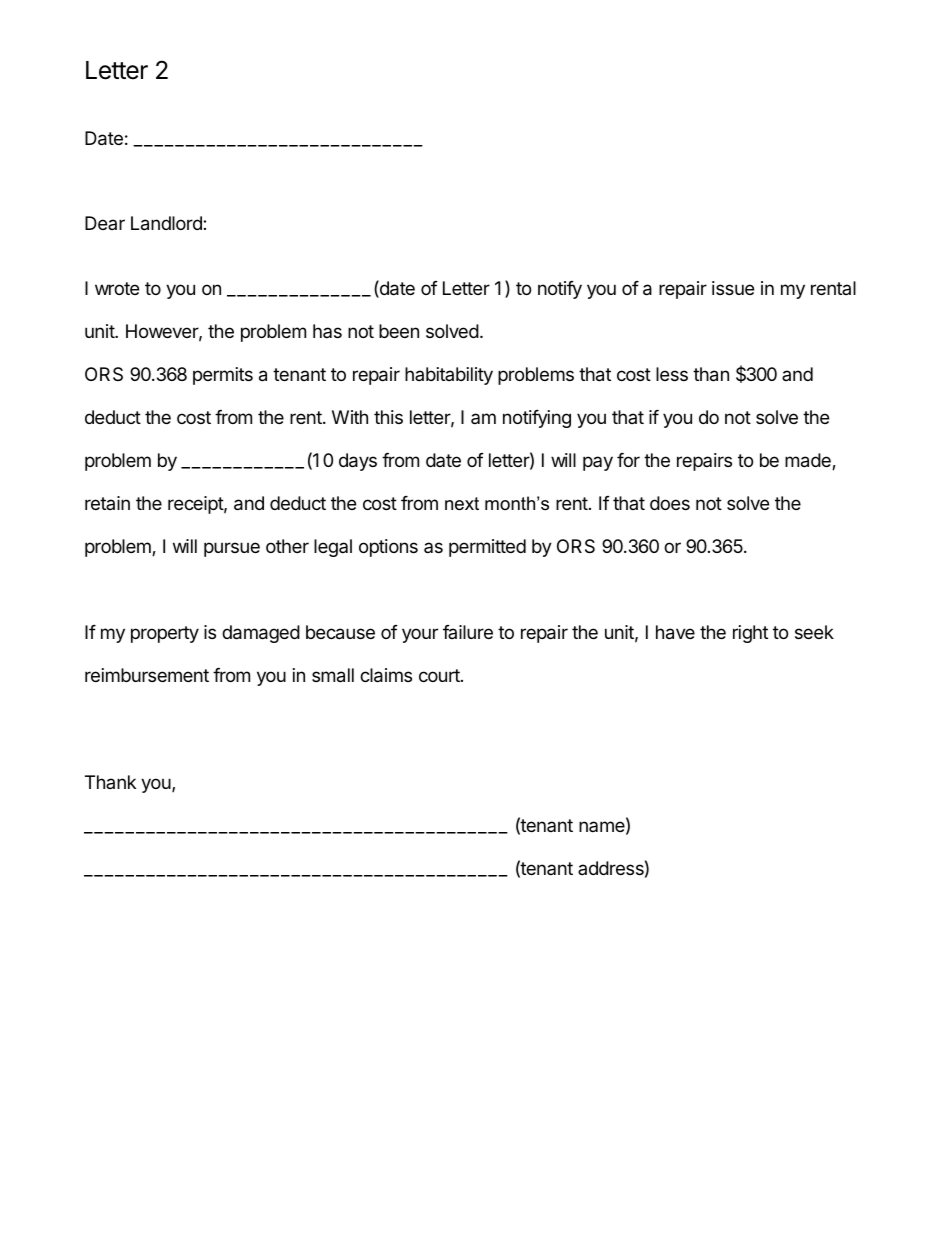  What do you see at coordinates (167, 223) in the image?
I see `Landlord` at bounding box center [167, 223].
